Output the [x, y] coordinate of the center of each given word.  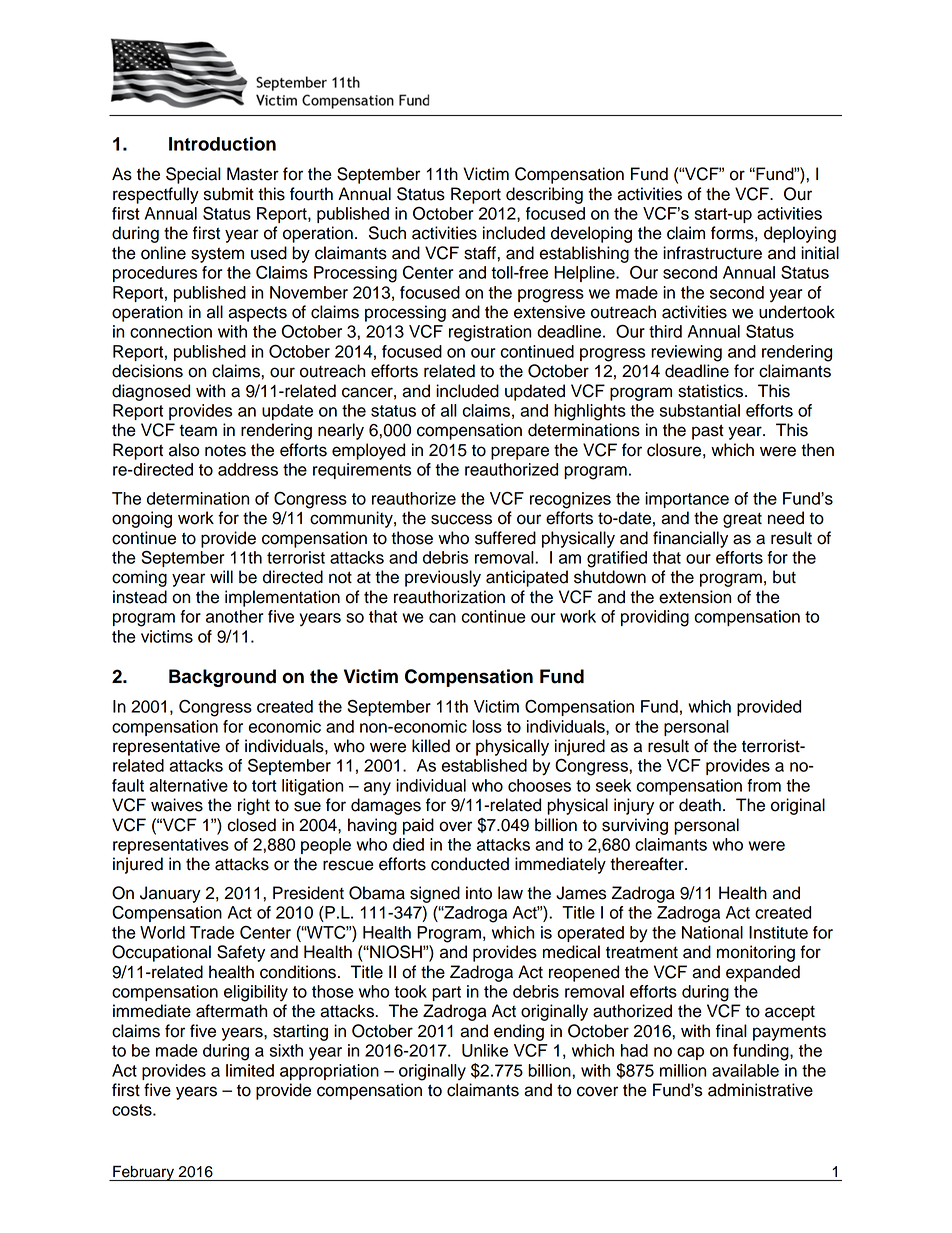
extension [695, 597]
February [144, 1173]
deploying [800, 234]
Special [193, 175]
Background [222, 678]
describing [544, 195]
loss [487, 726]
